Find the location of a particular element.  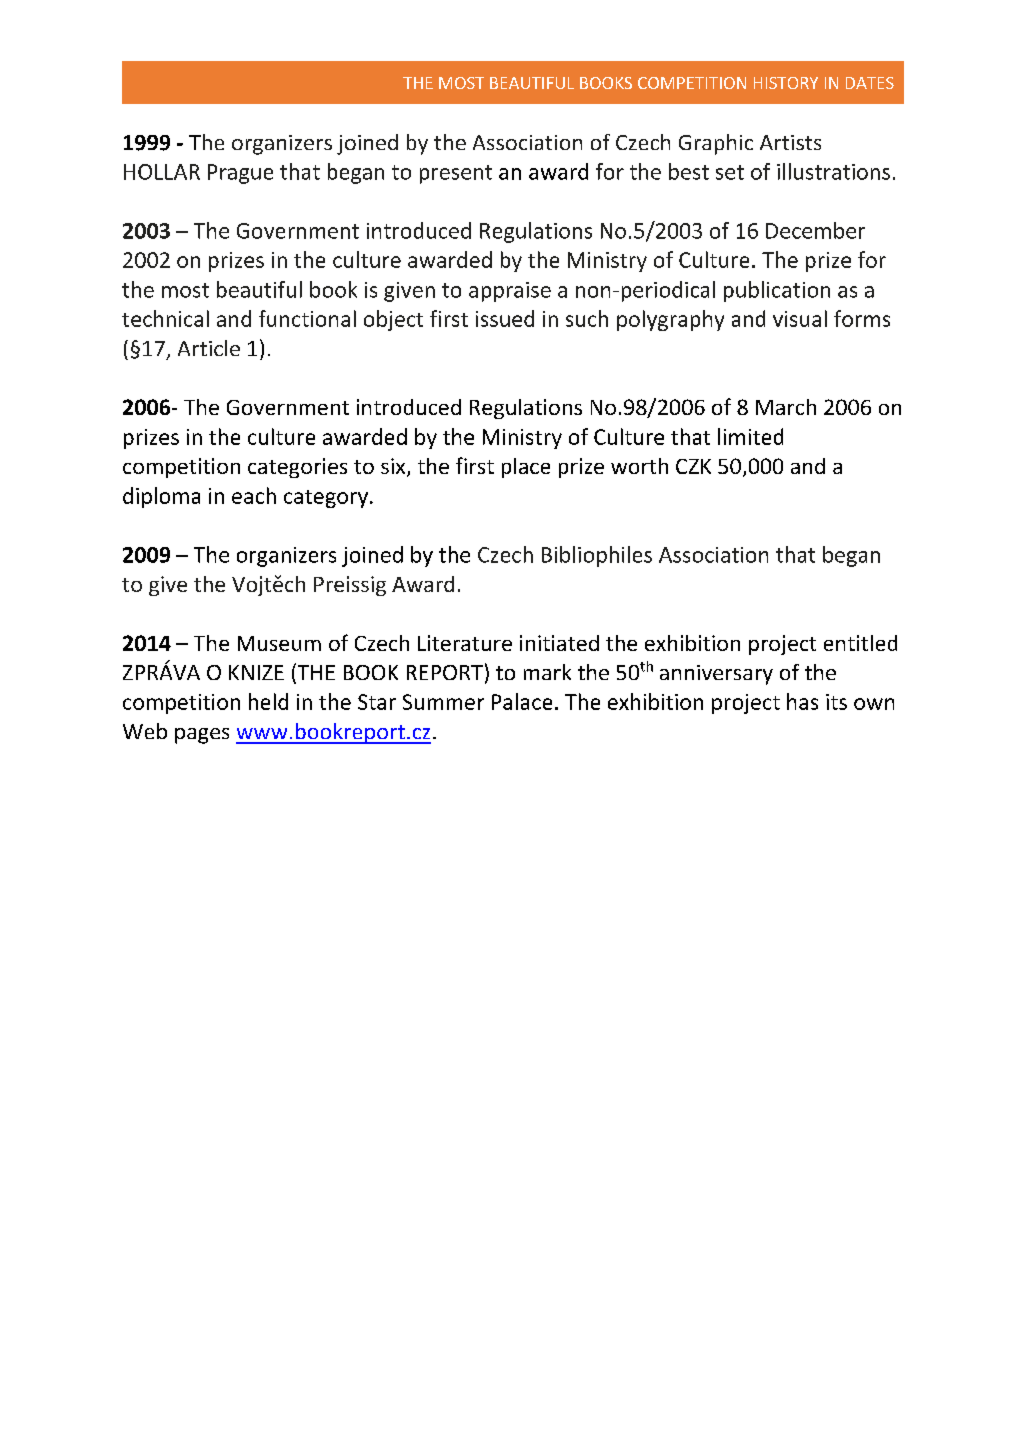

CZK is located at coordinates (693, 466).
